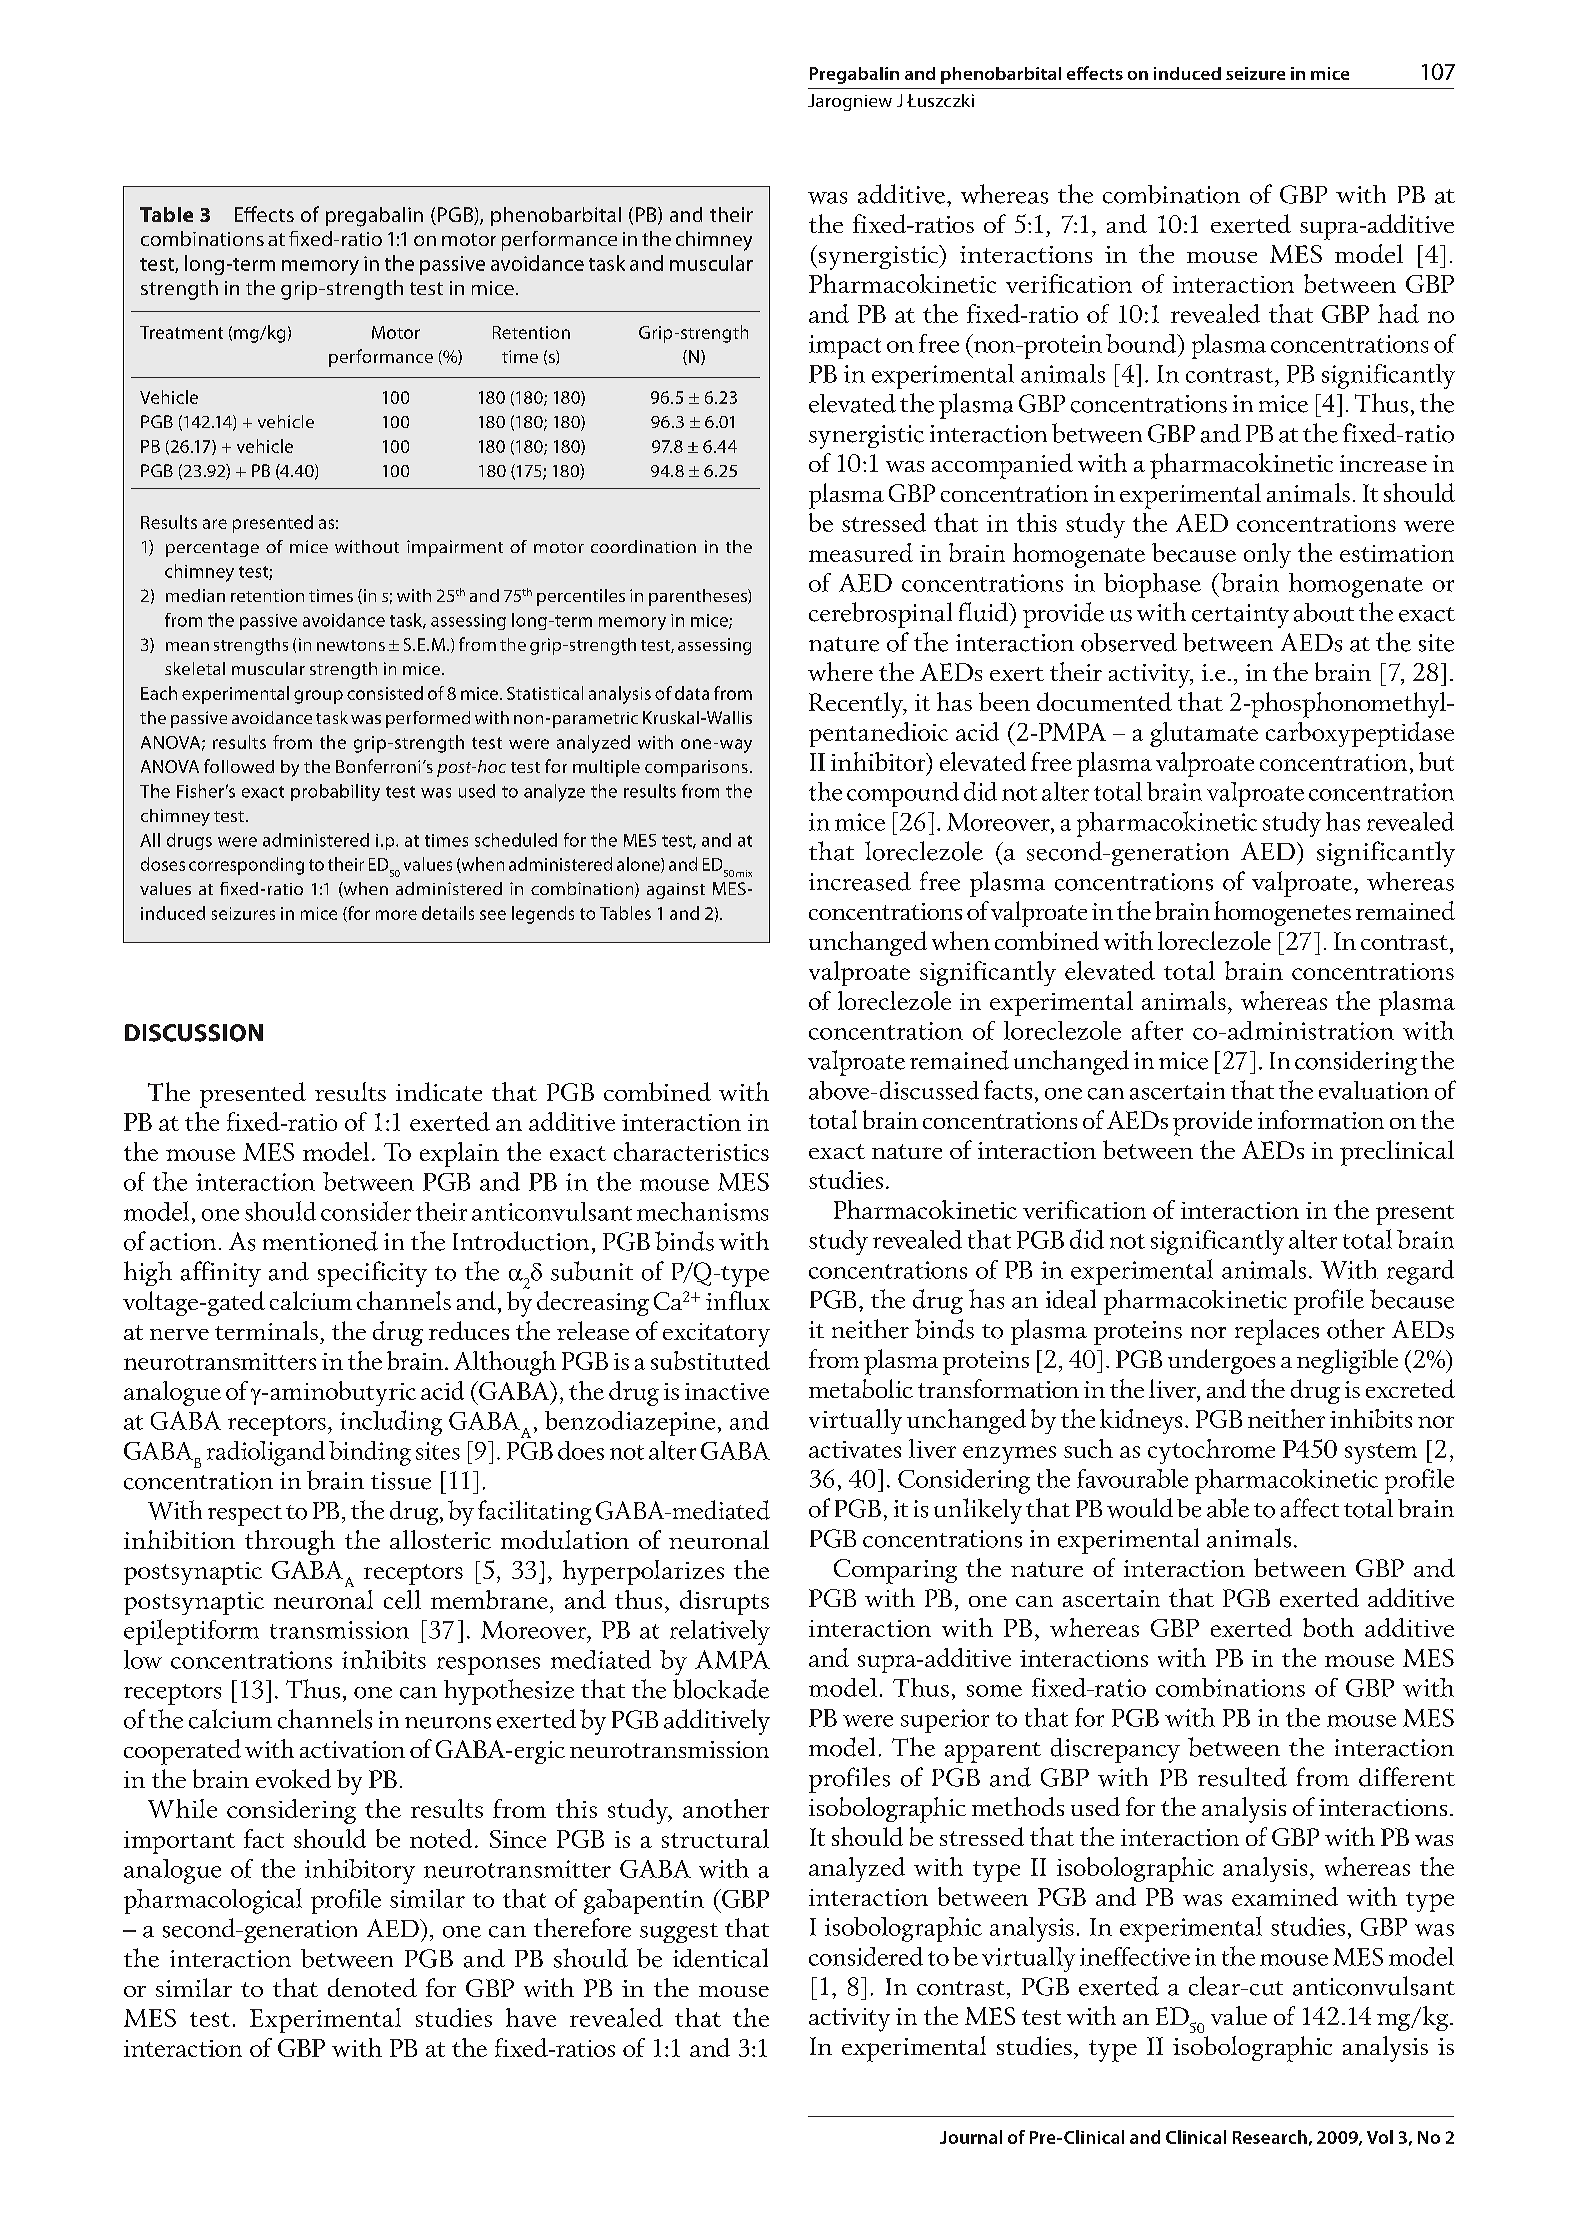 The width and height of the page is (1578, 2232). I want to click on identical, so click(720, 1958).
